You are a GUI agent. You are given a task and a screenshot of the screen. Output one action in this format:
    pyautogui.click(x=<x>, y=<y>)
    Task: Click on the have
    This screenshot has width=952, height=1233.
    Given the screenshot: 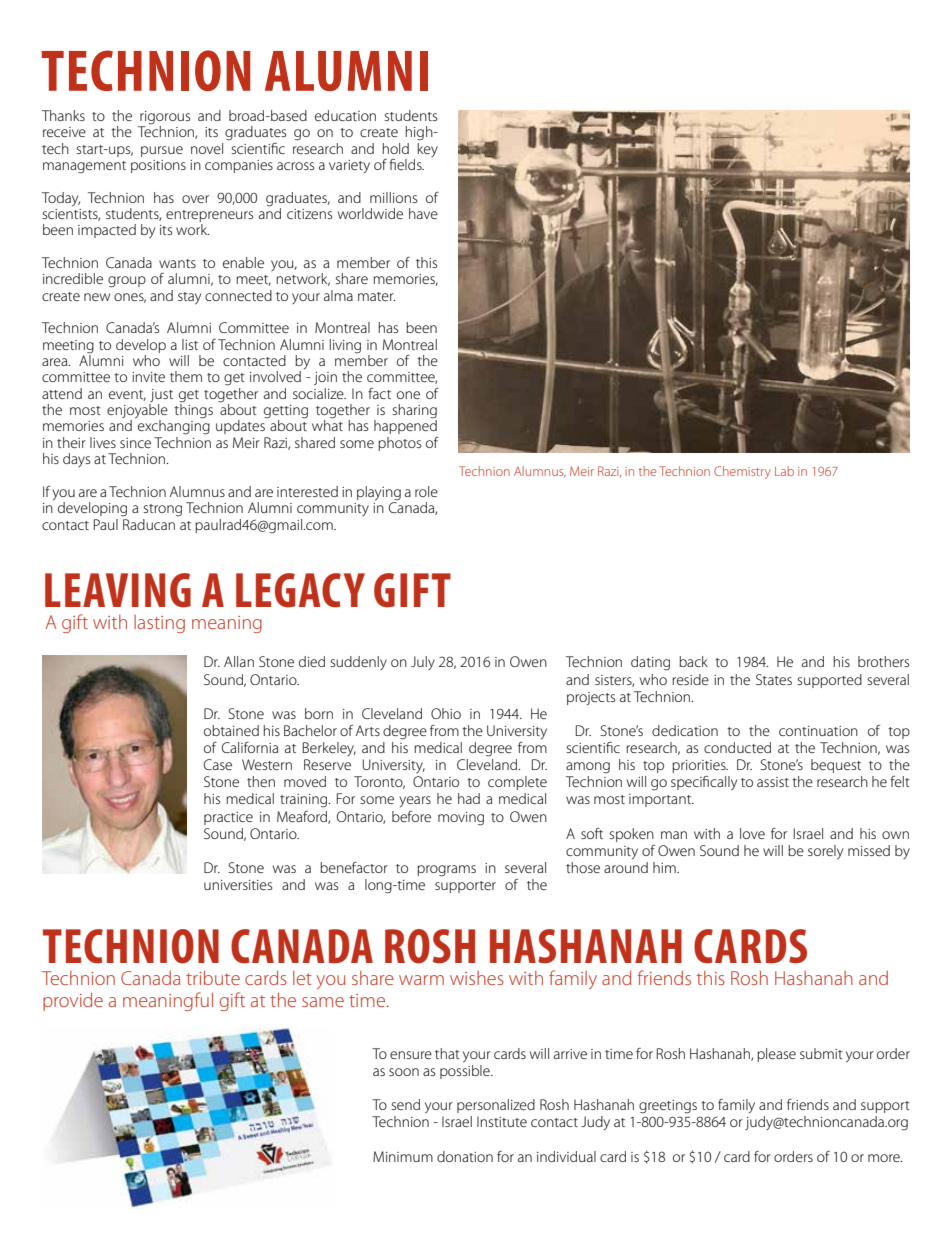 What is the action you would take?
    pyautogui.click(x=423, y=213)
